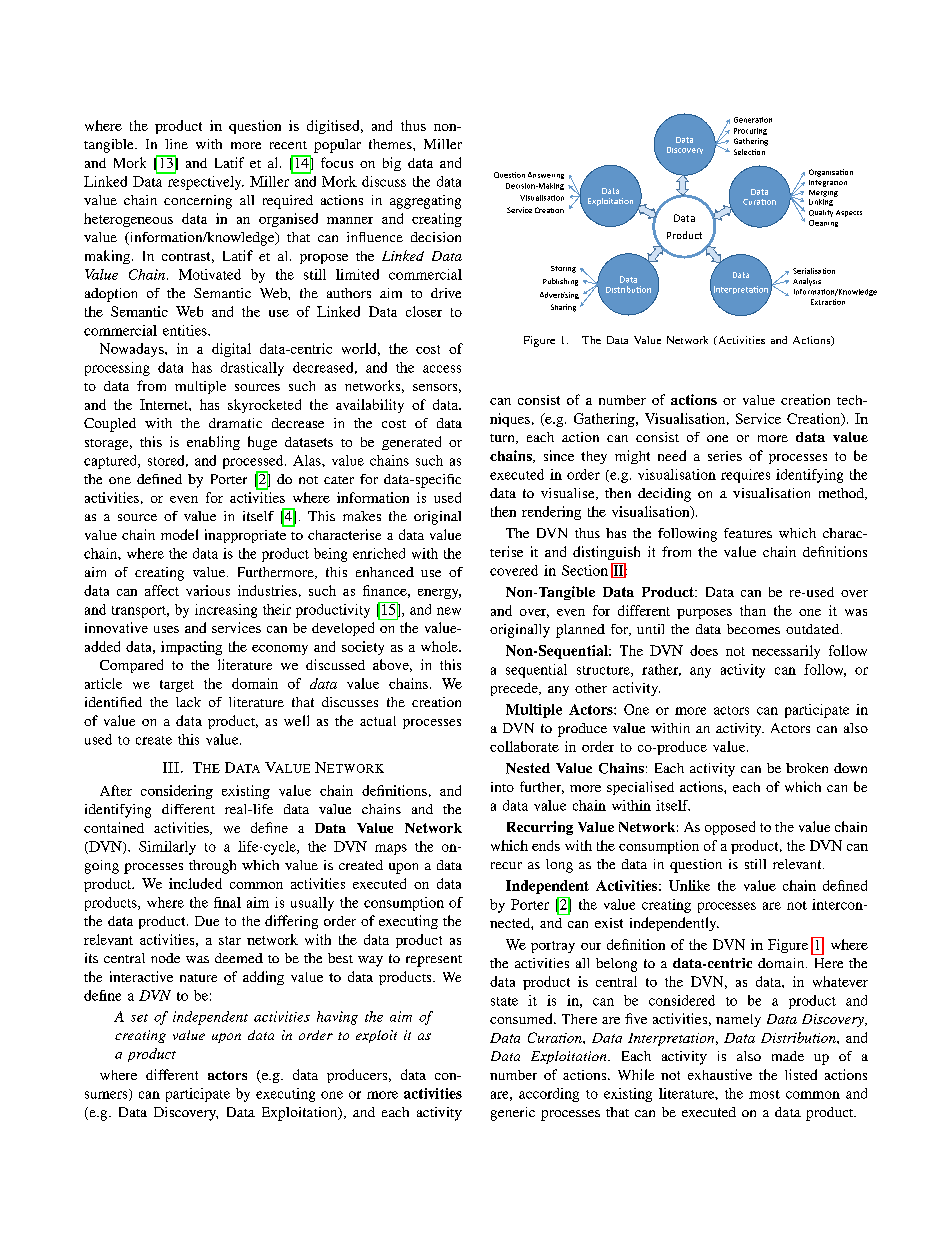  What do you see at coordinates (807, 768) in the screenshot?
I see `broken` at bounding box center [807, 768].
